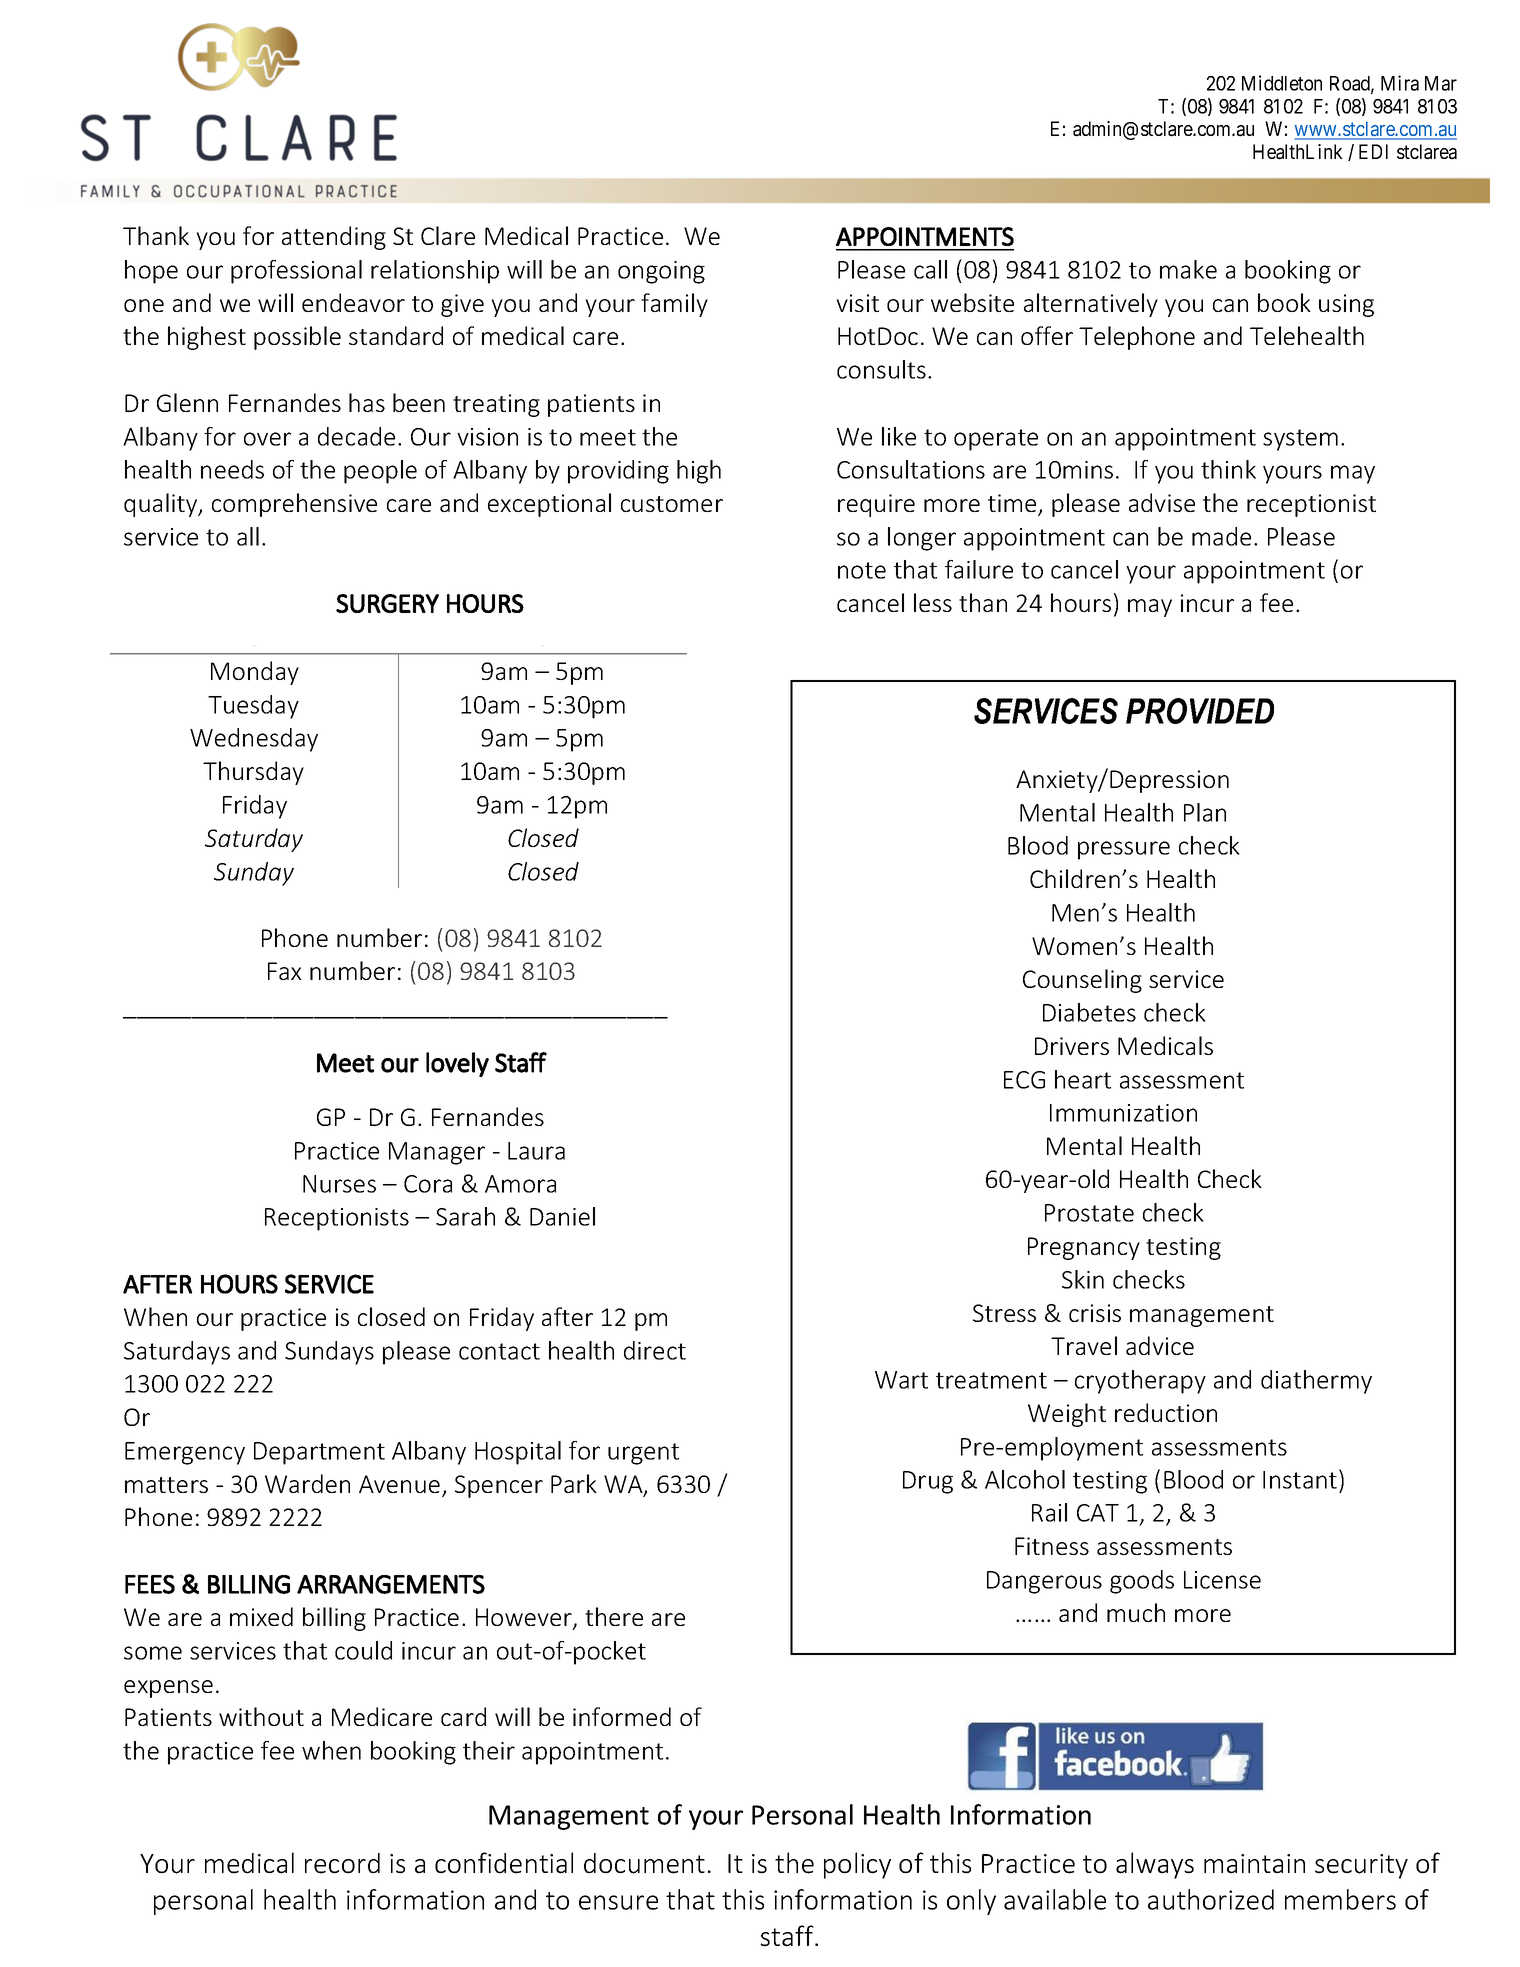  I want to click on attending, so click(334, 238).
